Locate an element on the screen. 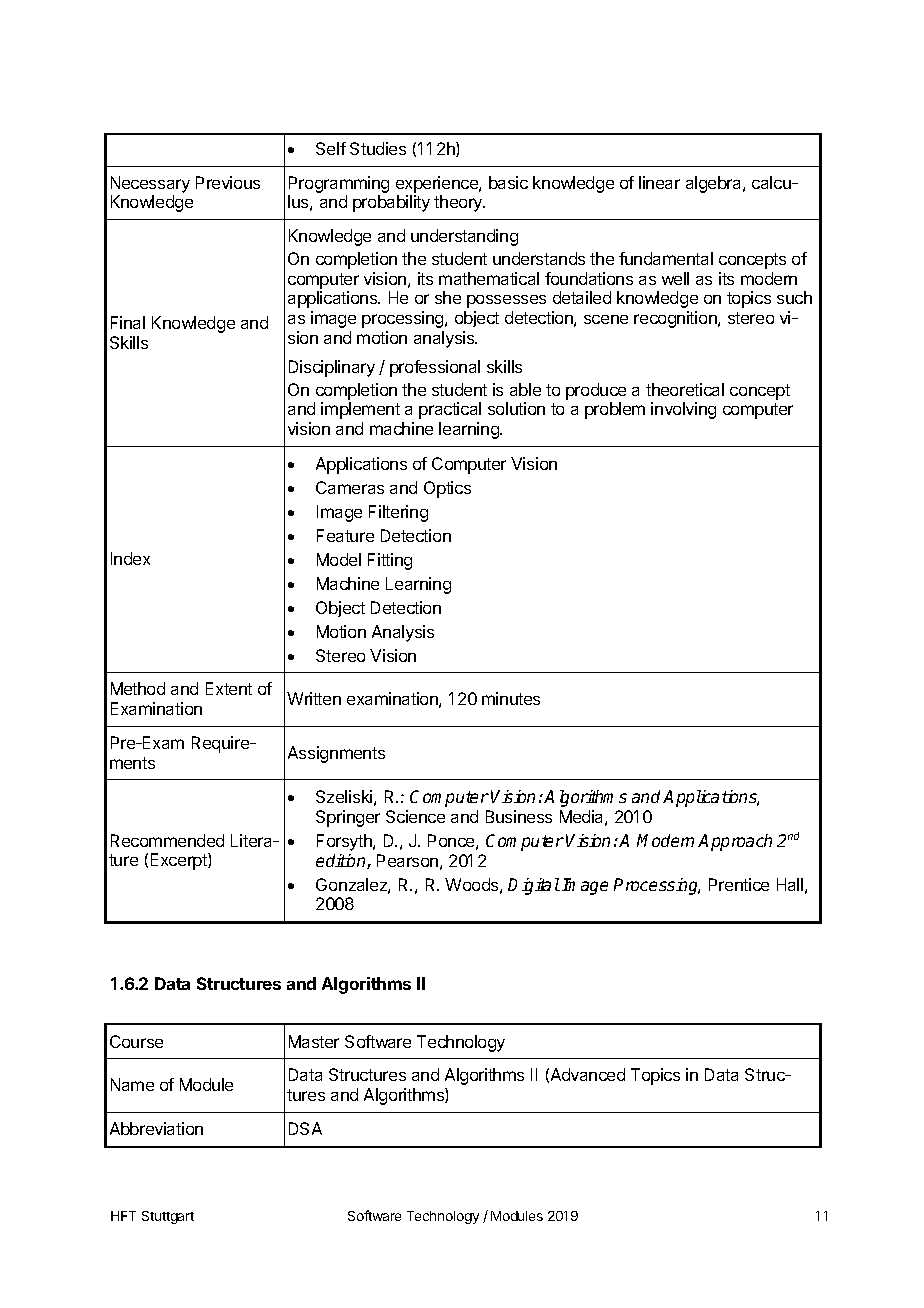  involving is located at coordinates (683, 410).
